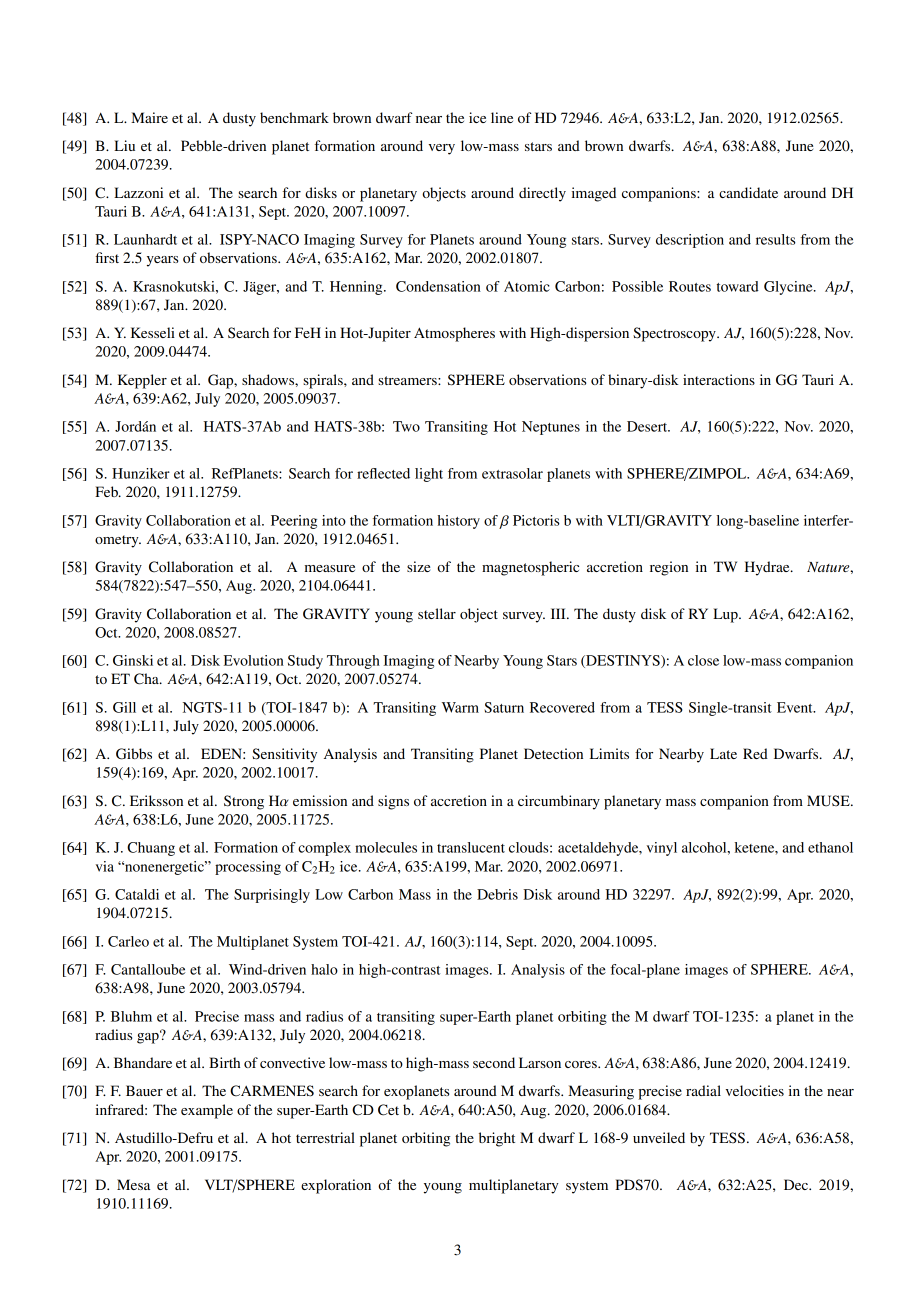  Describe the element at coordinates (437, 613) in the screenshot. I see `stellar` at that location.
